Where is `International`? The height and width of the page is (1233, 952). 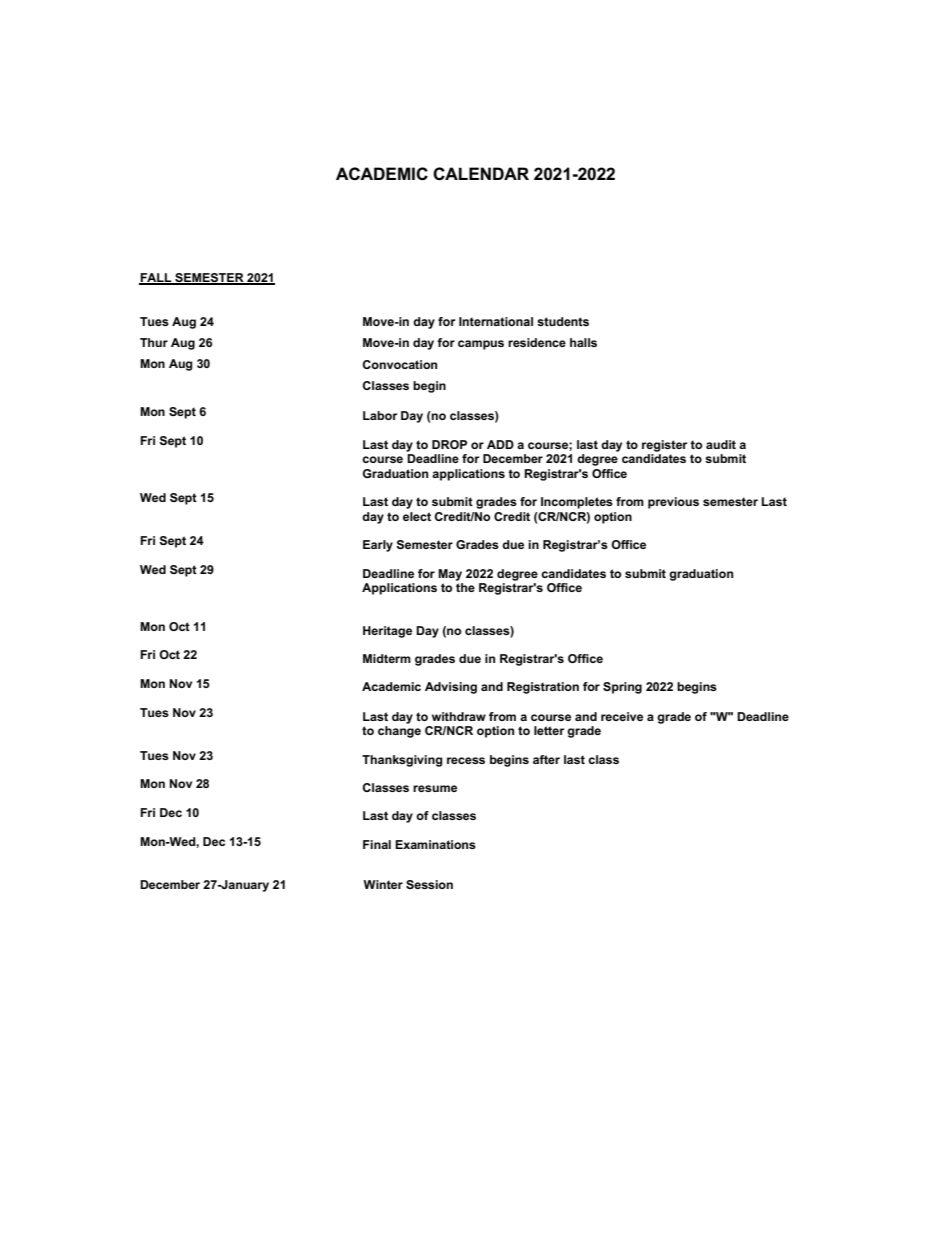 International is located at coordinates (496, 321).
